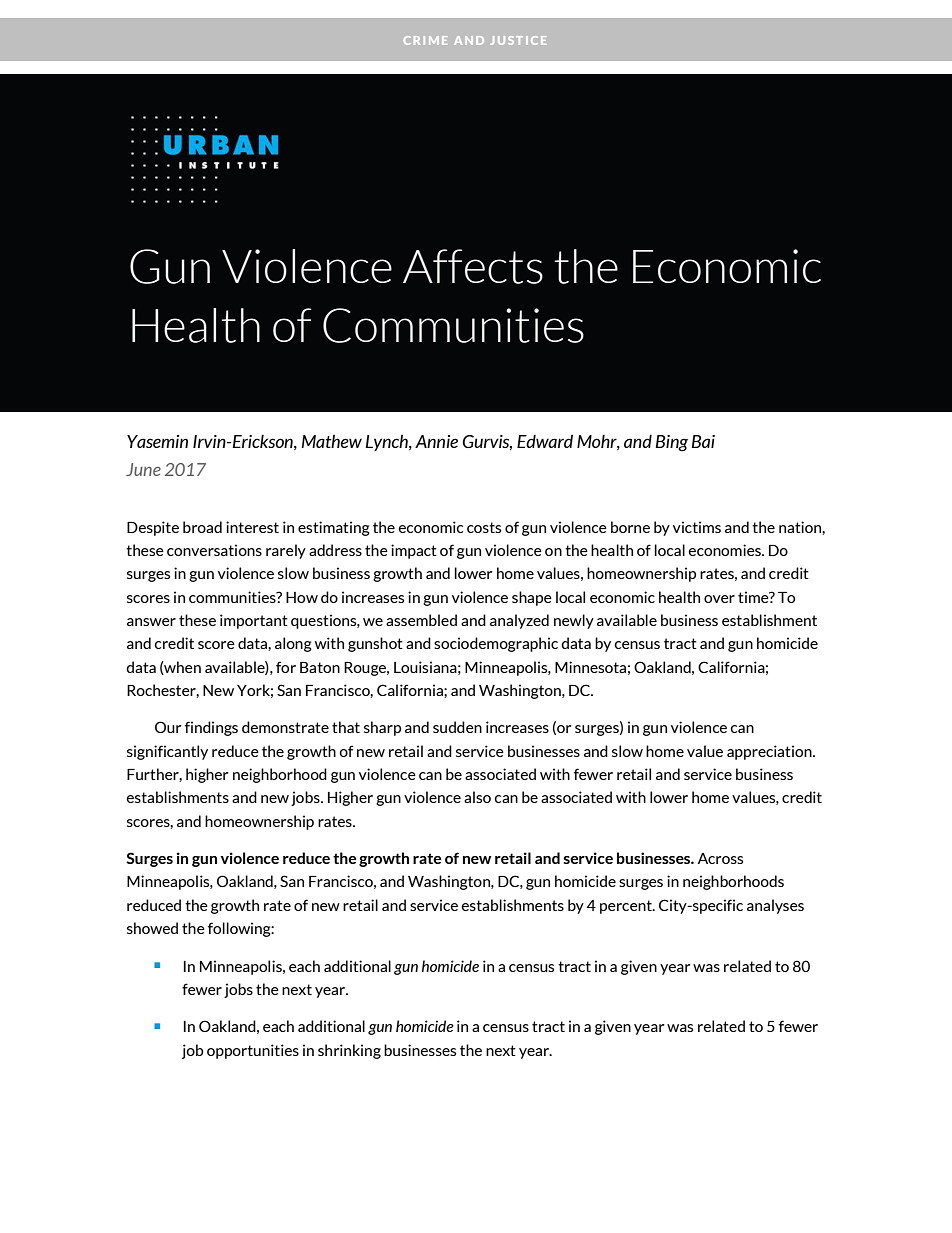 Image resolution: width=952 pixels, height=1233 pixels. What do you see at coordinates (253, 1051) in the image?
I see `opportunities` at bounding box center [253, 1051].
